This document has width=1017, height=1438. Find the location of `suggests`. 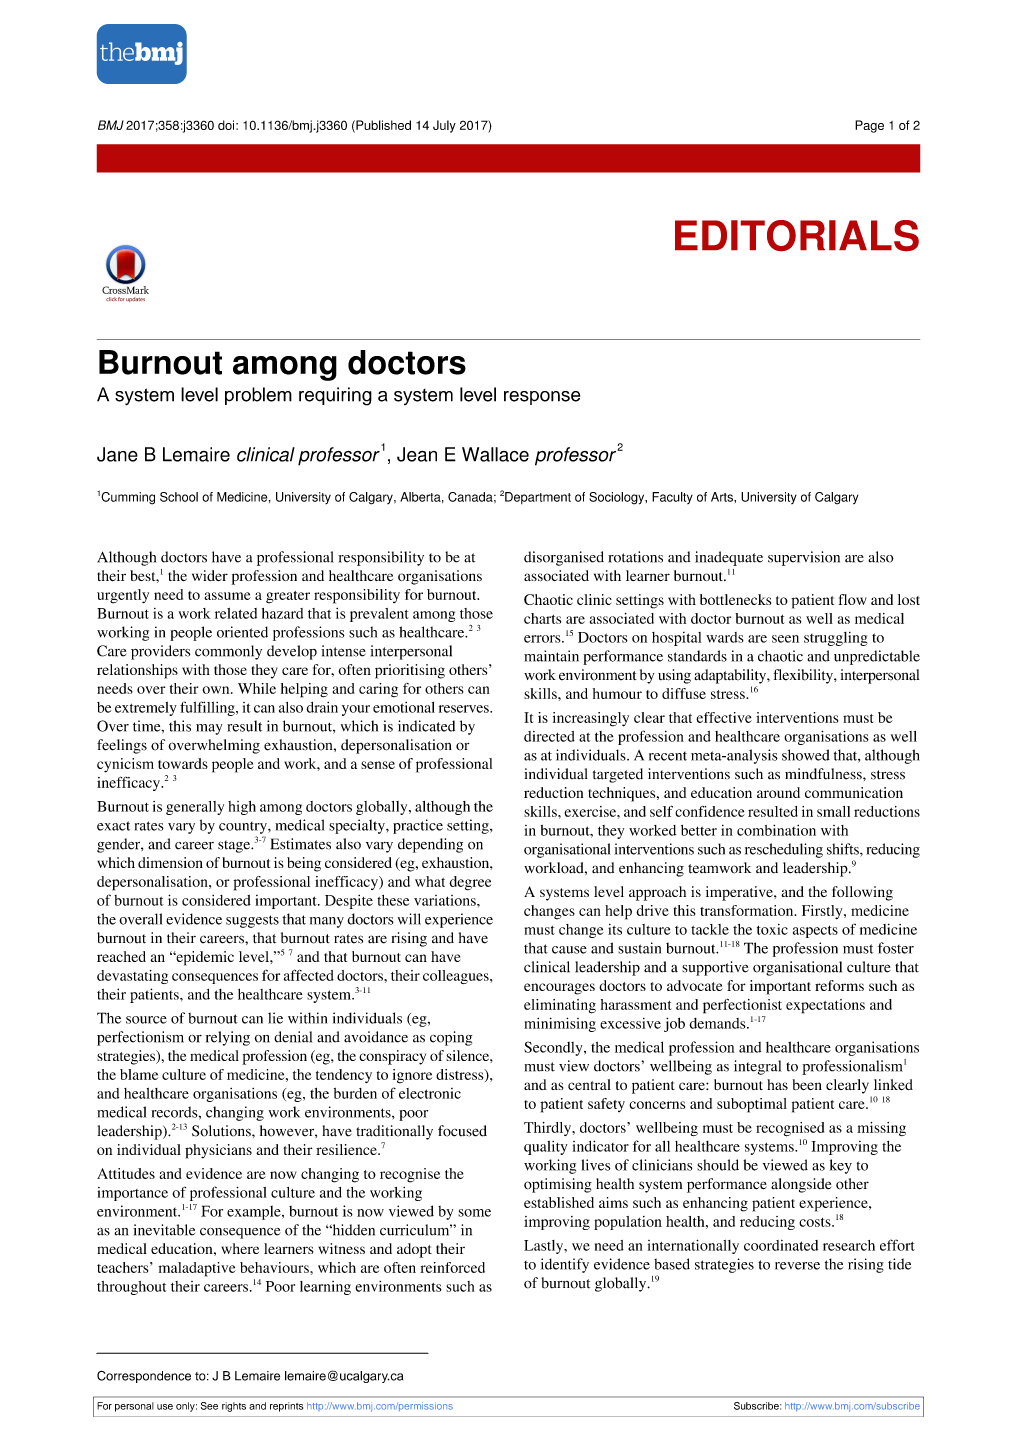

suggests is located at coordinates (252, 921).
